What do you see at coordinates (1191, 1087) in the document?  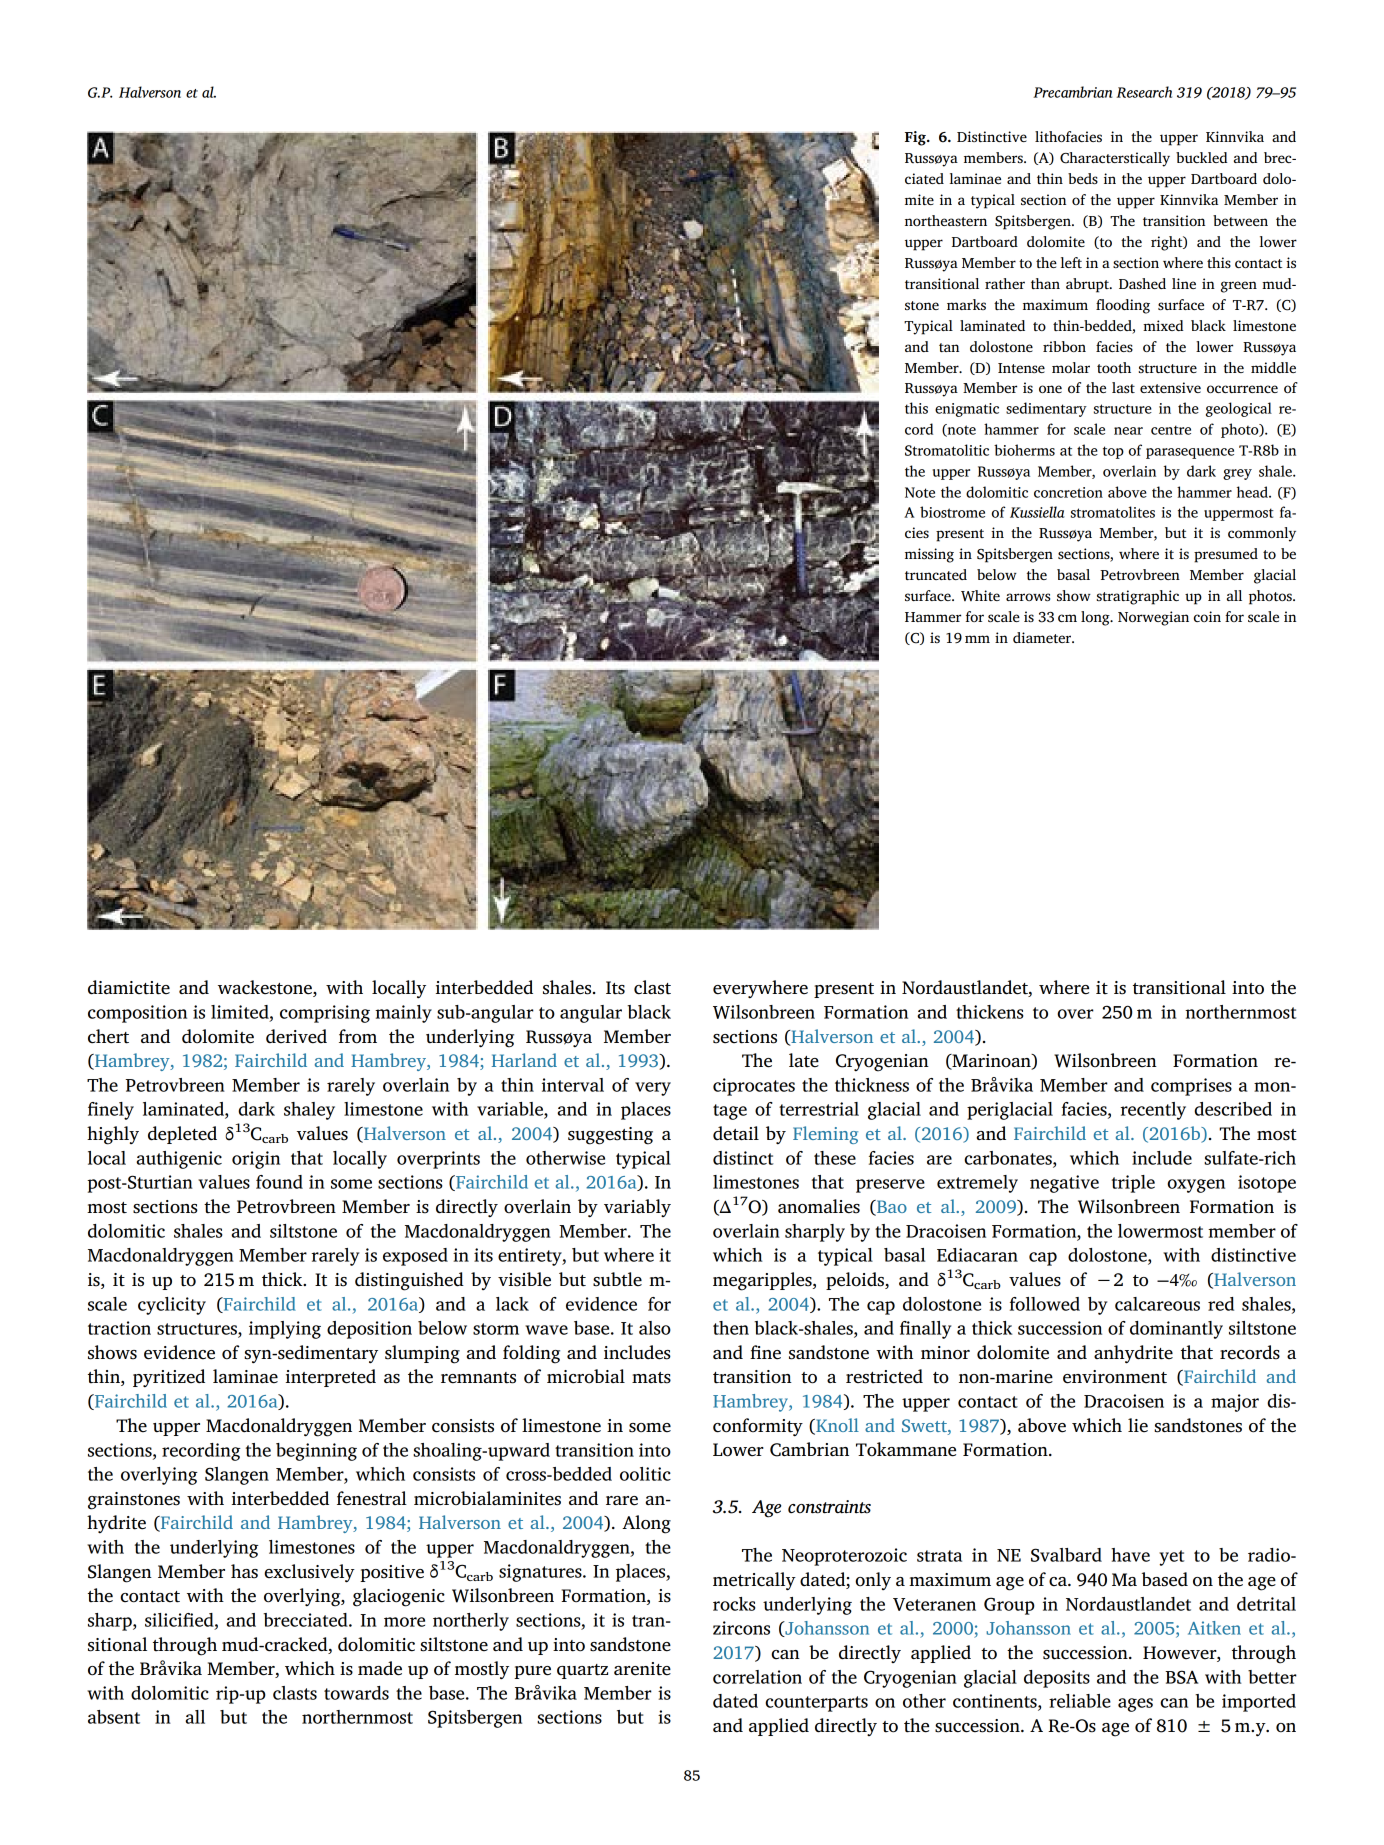 I see `comprises` at bounding box center [1191, 1087].
